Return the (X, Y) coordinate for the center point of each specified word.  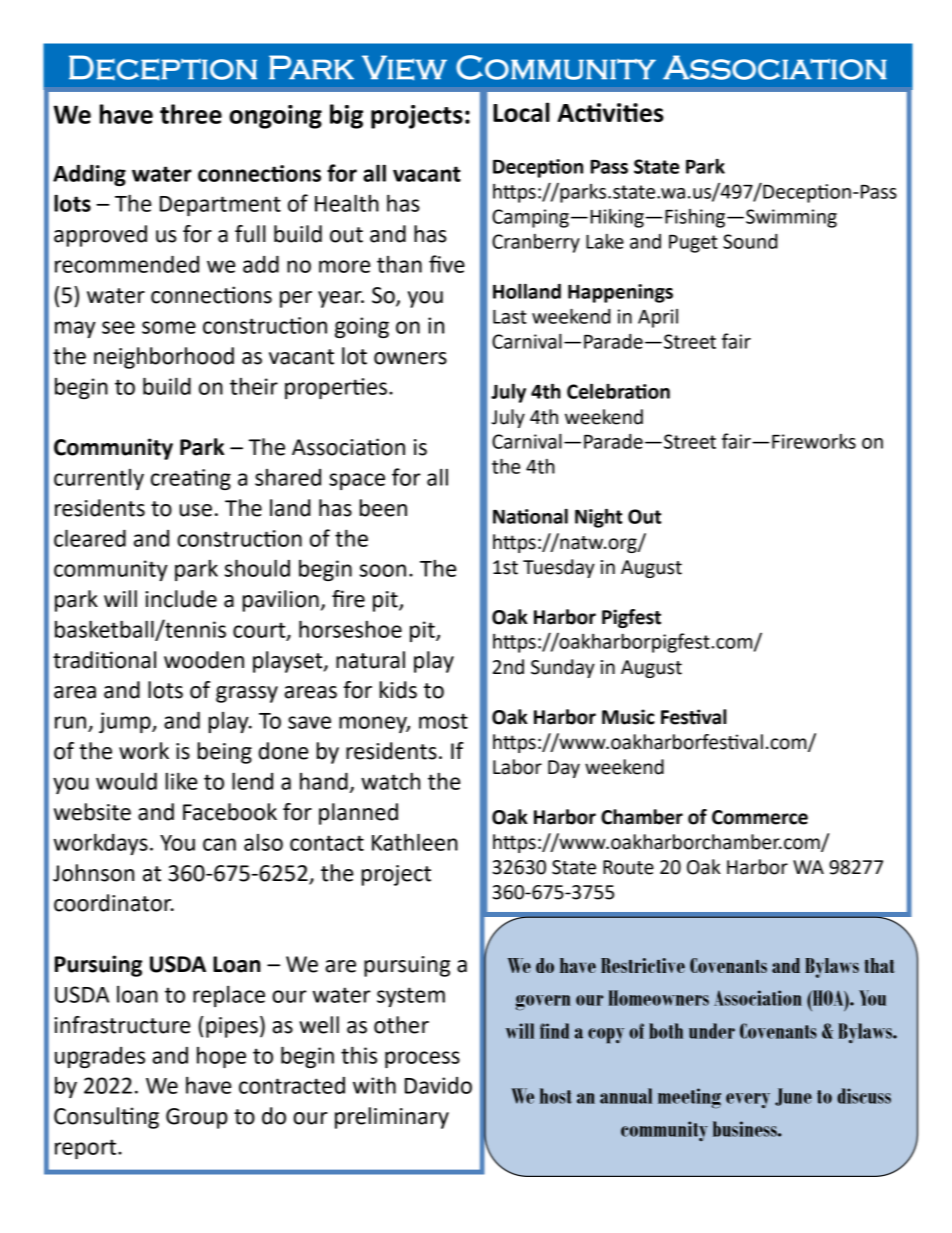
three (191, 114)
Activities (610, 112)
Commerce (760, 817)
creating (191, 479)
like (181, 781)
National (530, 516)
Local (521, 112)
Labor (517, 767)
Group (197, 1118)
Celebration (618, 391)
